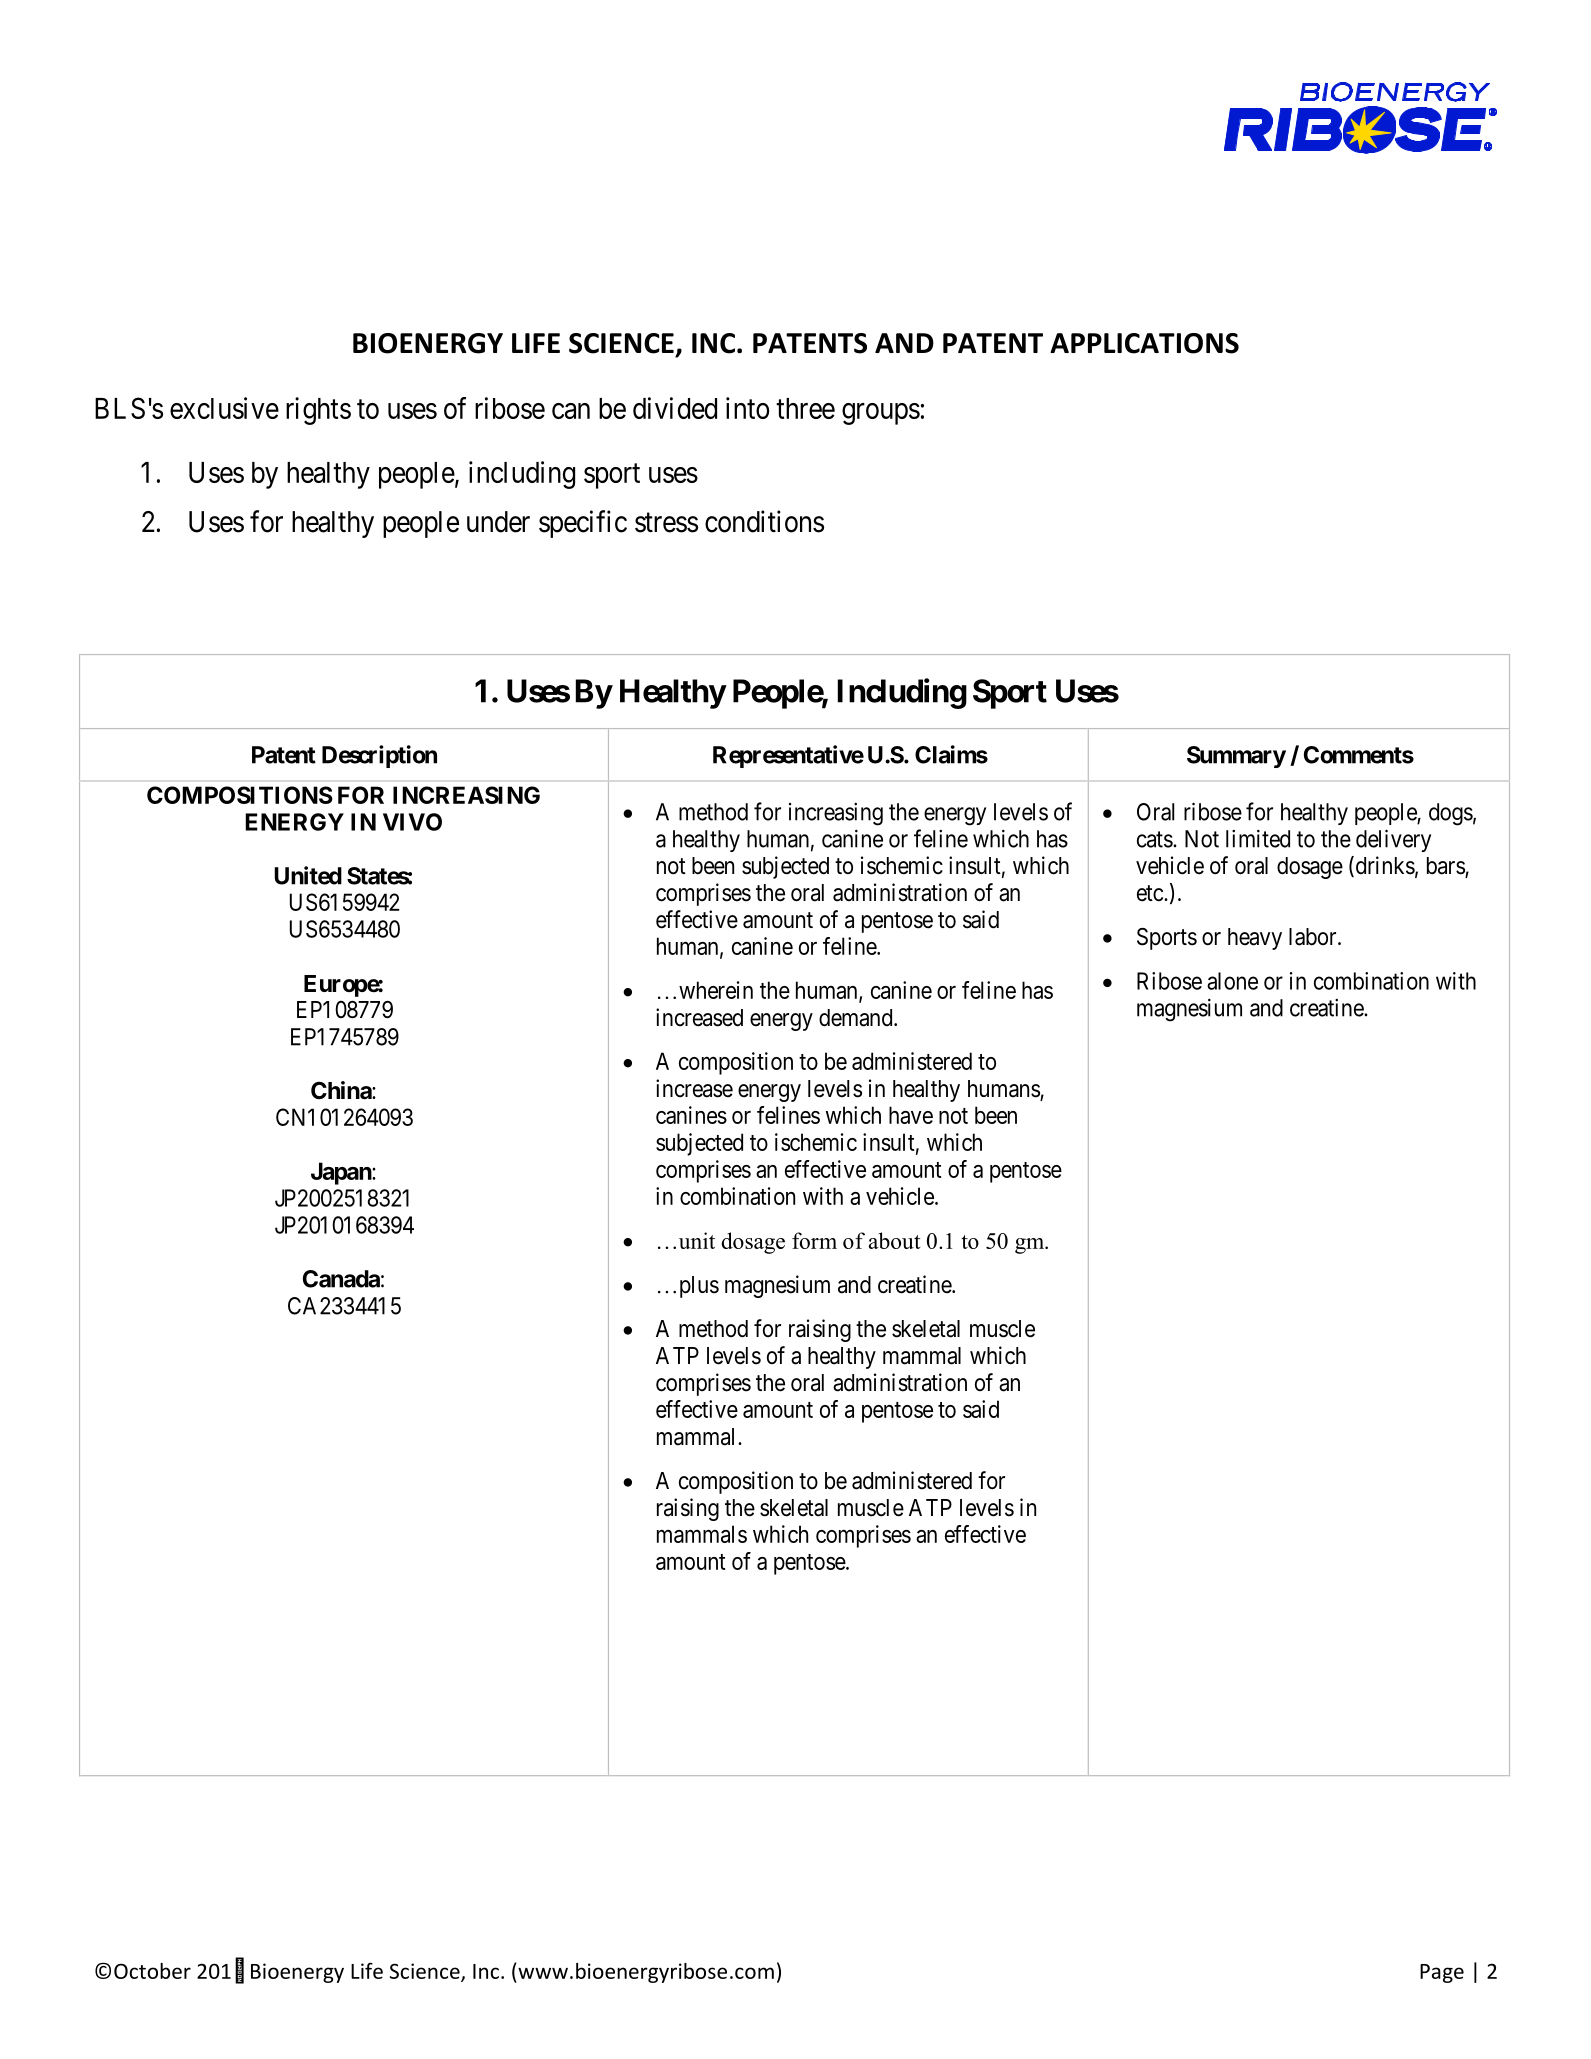 The height and width of the screenshot is (2059, 1591). Describe the element at coordinates (224, 408) in the screenshot. I see `exclusive` at that location.
